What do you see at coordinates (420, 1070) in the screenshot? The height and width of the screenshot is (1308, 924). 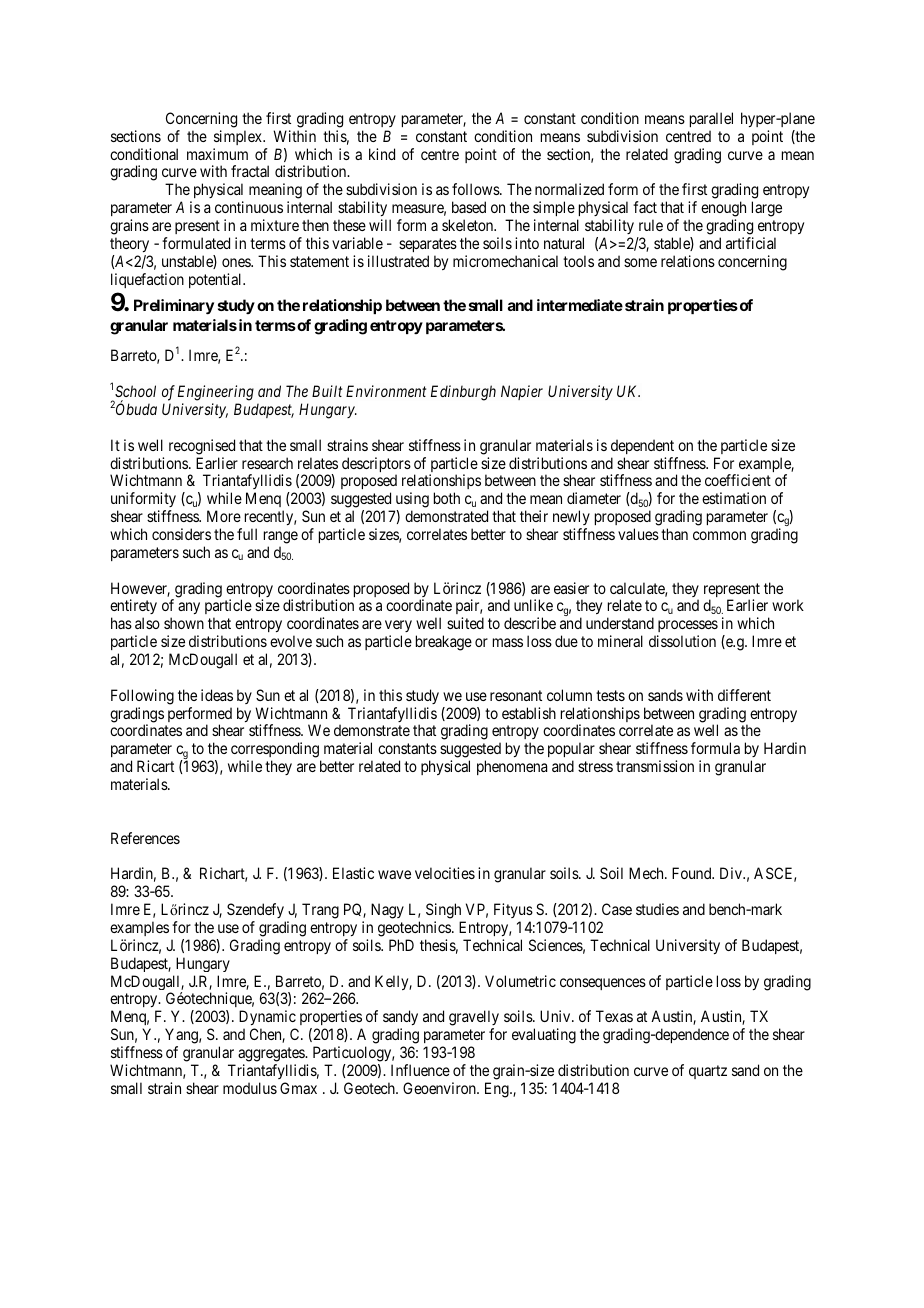 I see `Influence` at bounding box center [420, 1070].
